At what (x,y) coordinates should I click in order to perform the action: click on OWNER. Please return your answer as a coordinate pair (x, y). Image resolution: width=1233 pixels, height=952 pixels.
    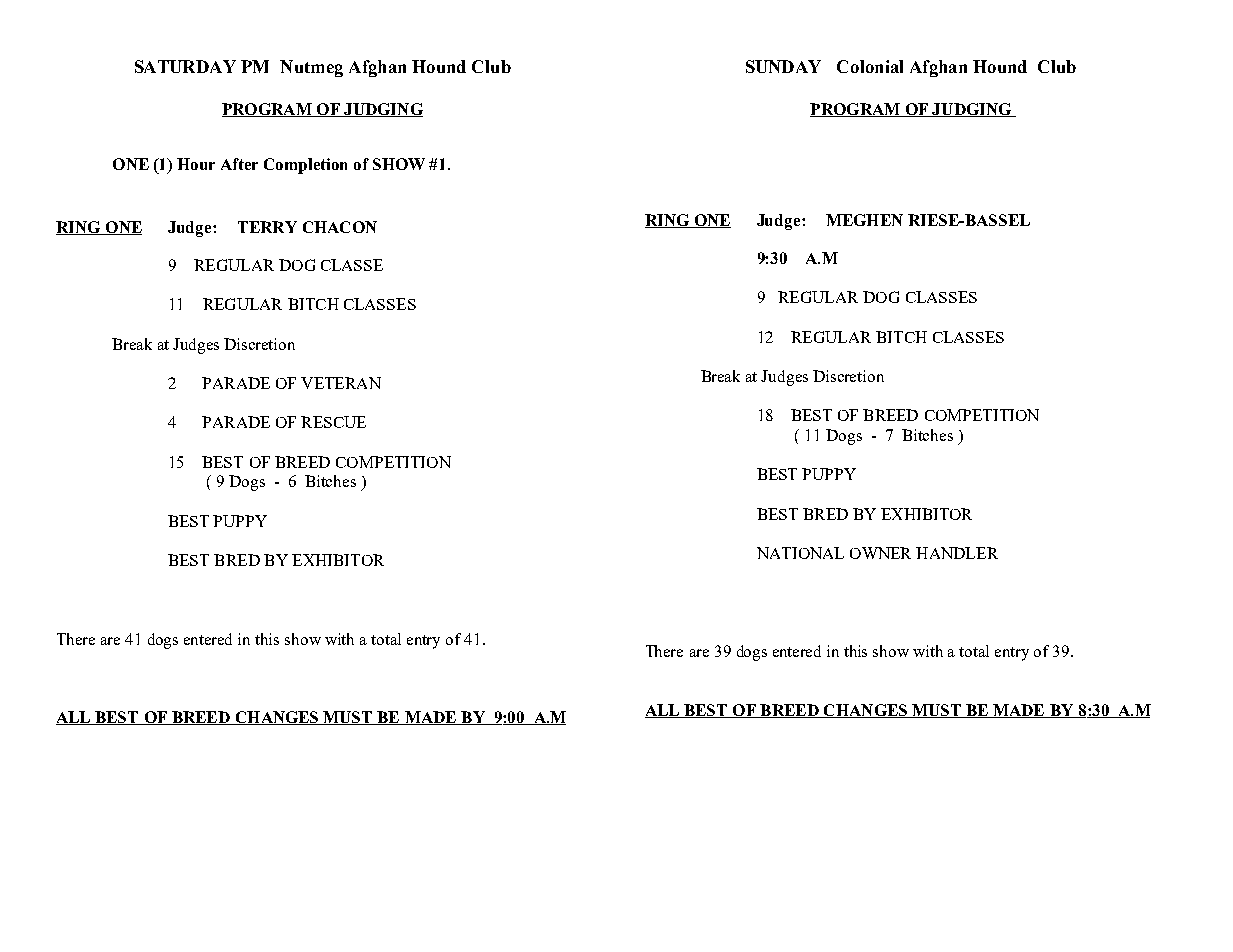
    Looking at the image, I should click on (880, 553).
